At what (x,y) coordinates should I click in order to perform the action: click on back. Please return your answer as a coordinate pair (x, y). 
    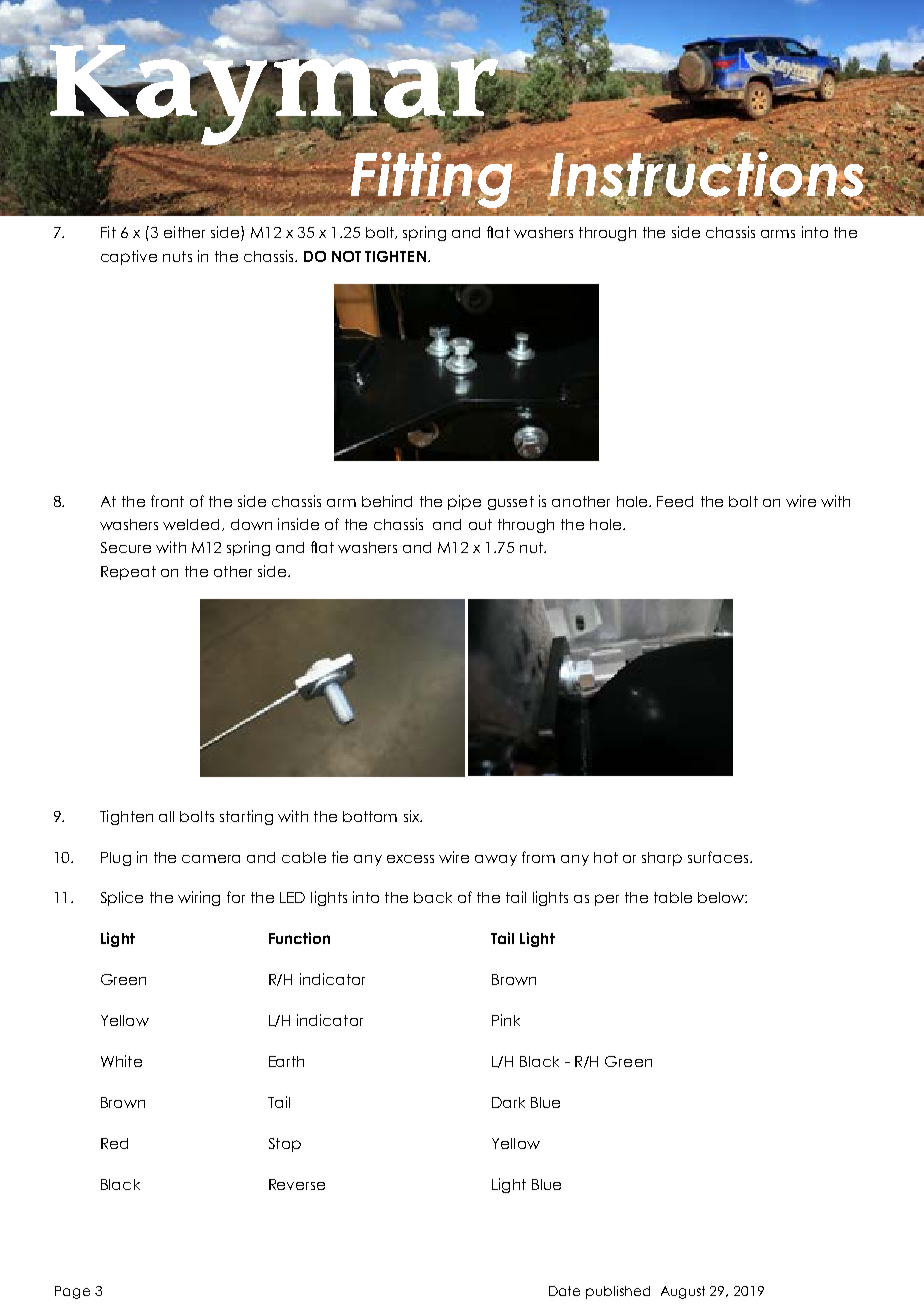
    Looking at the image, I should click on (433, 897).
